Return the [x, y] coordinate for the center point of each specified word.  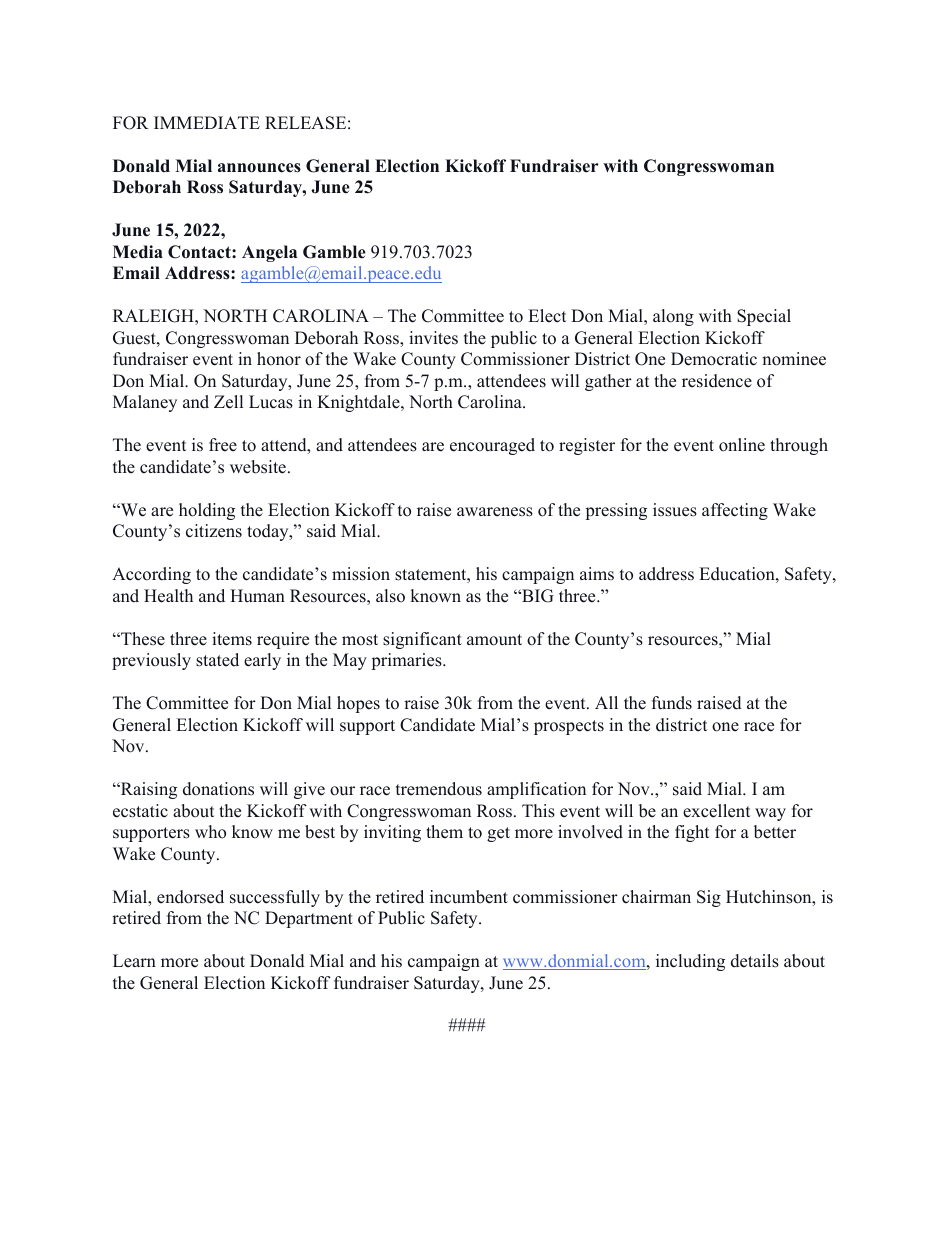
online [742, 445]
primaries [407, 661]
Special [764, 317]
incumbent [469, 897]
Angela [269, 253]
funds [672, 703]
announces [259, 168]
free [223, 445]
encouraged [492, 446]
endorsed [190, 897]
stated [217, 660]
